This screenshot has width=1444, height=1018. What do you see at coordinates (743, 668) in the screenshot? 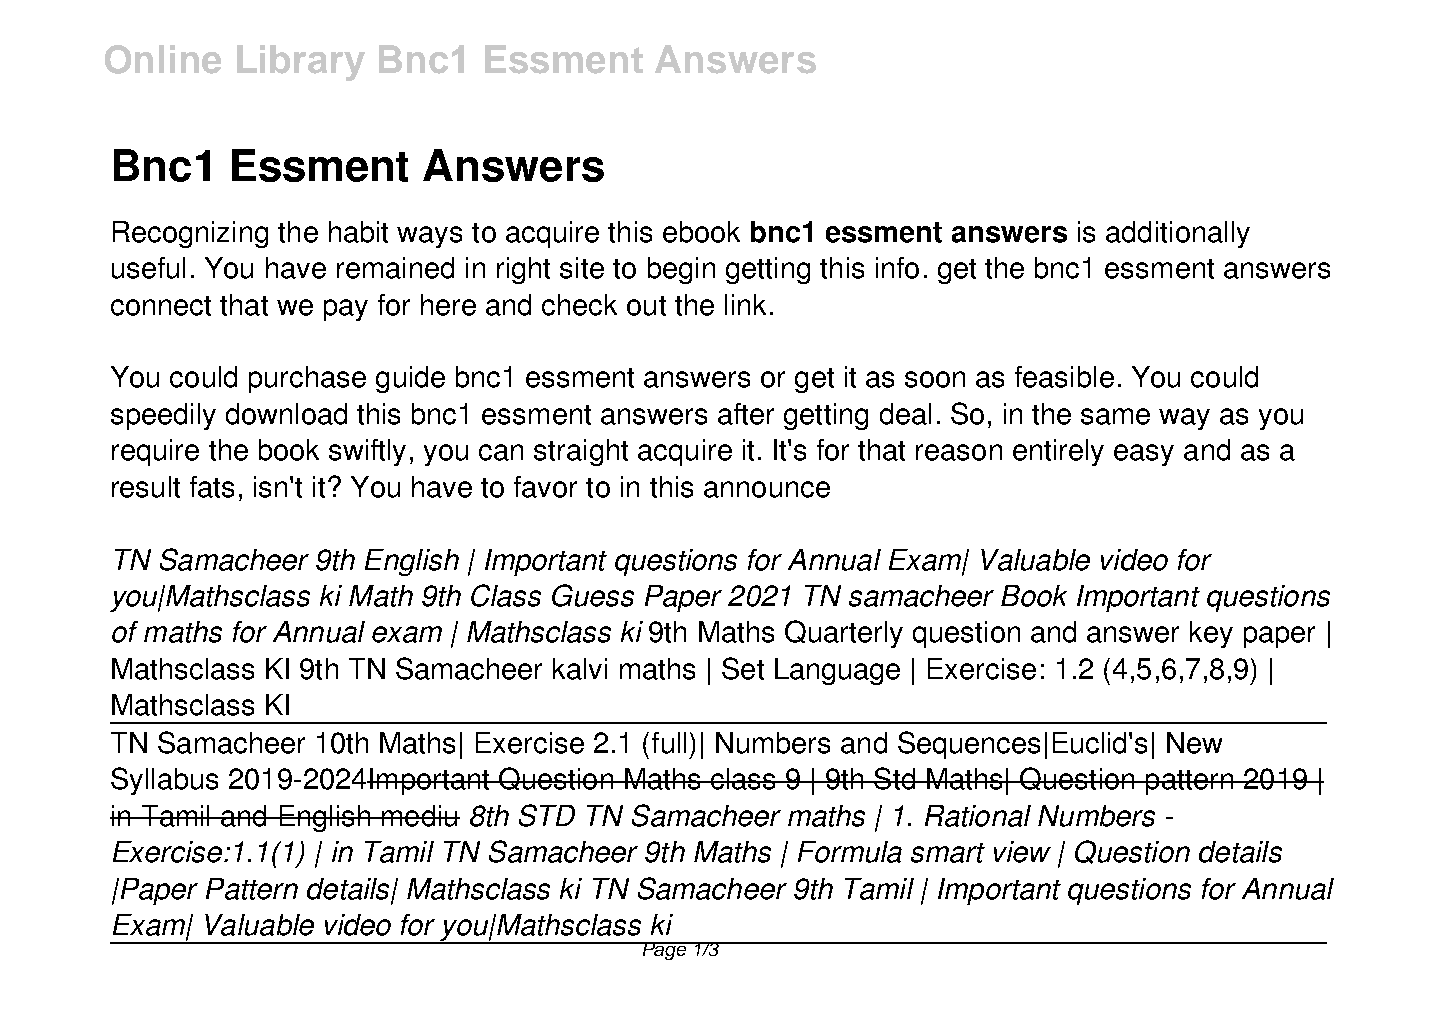
I see `Set` at bounding box center [743, 668].
